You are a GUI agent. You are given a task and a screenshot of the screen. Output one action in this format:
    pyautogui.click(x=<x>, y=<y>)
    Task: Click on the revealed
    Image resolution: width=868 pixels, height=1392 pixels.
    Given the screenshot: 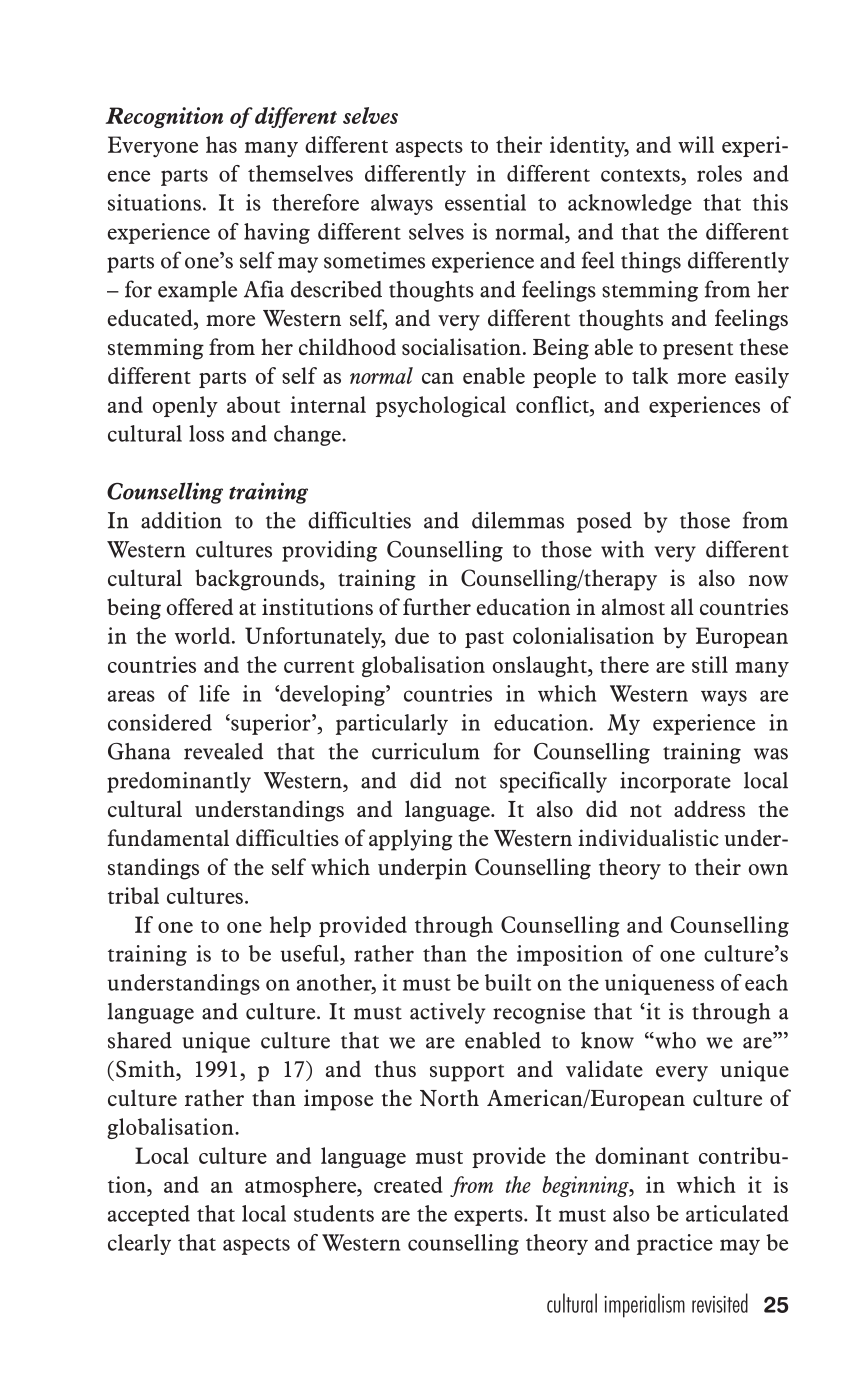 What is the action you would take?
    pyautogui.click(x=224, y=751)
